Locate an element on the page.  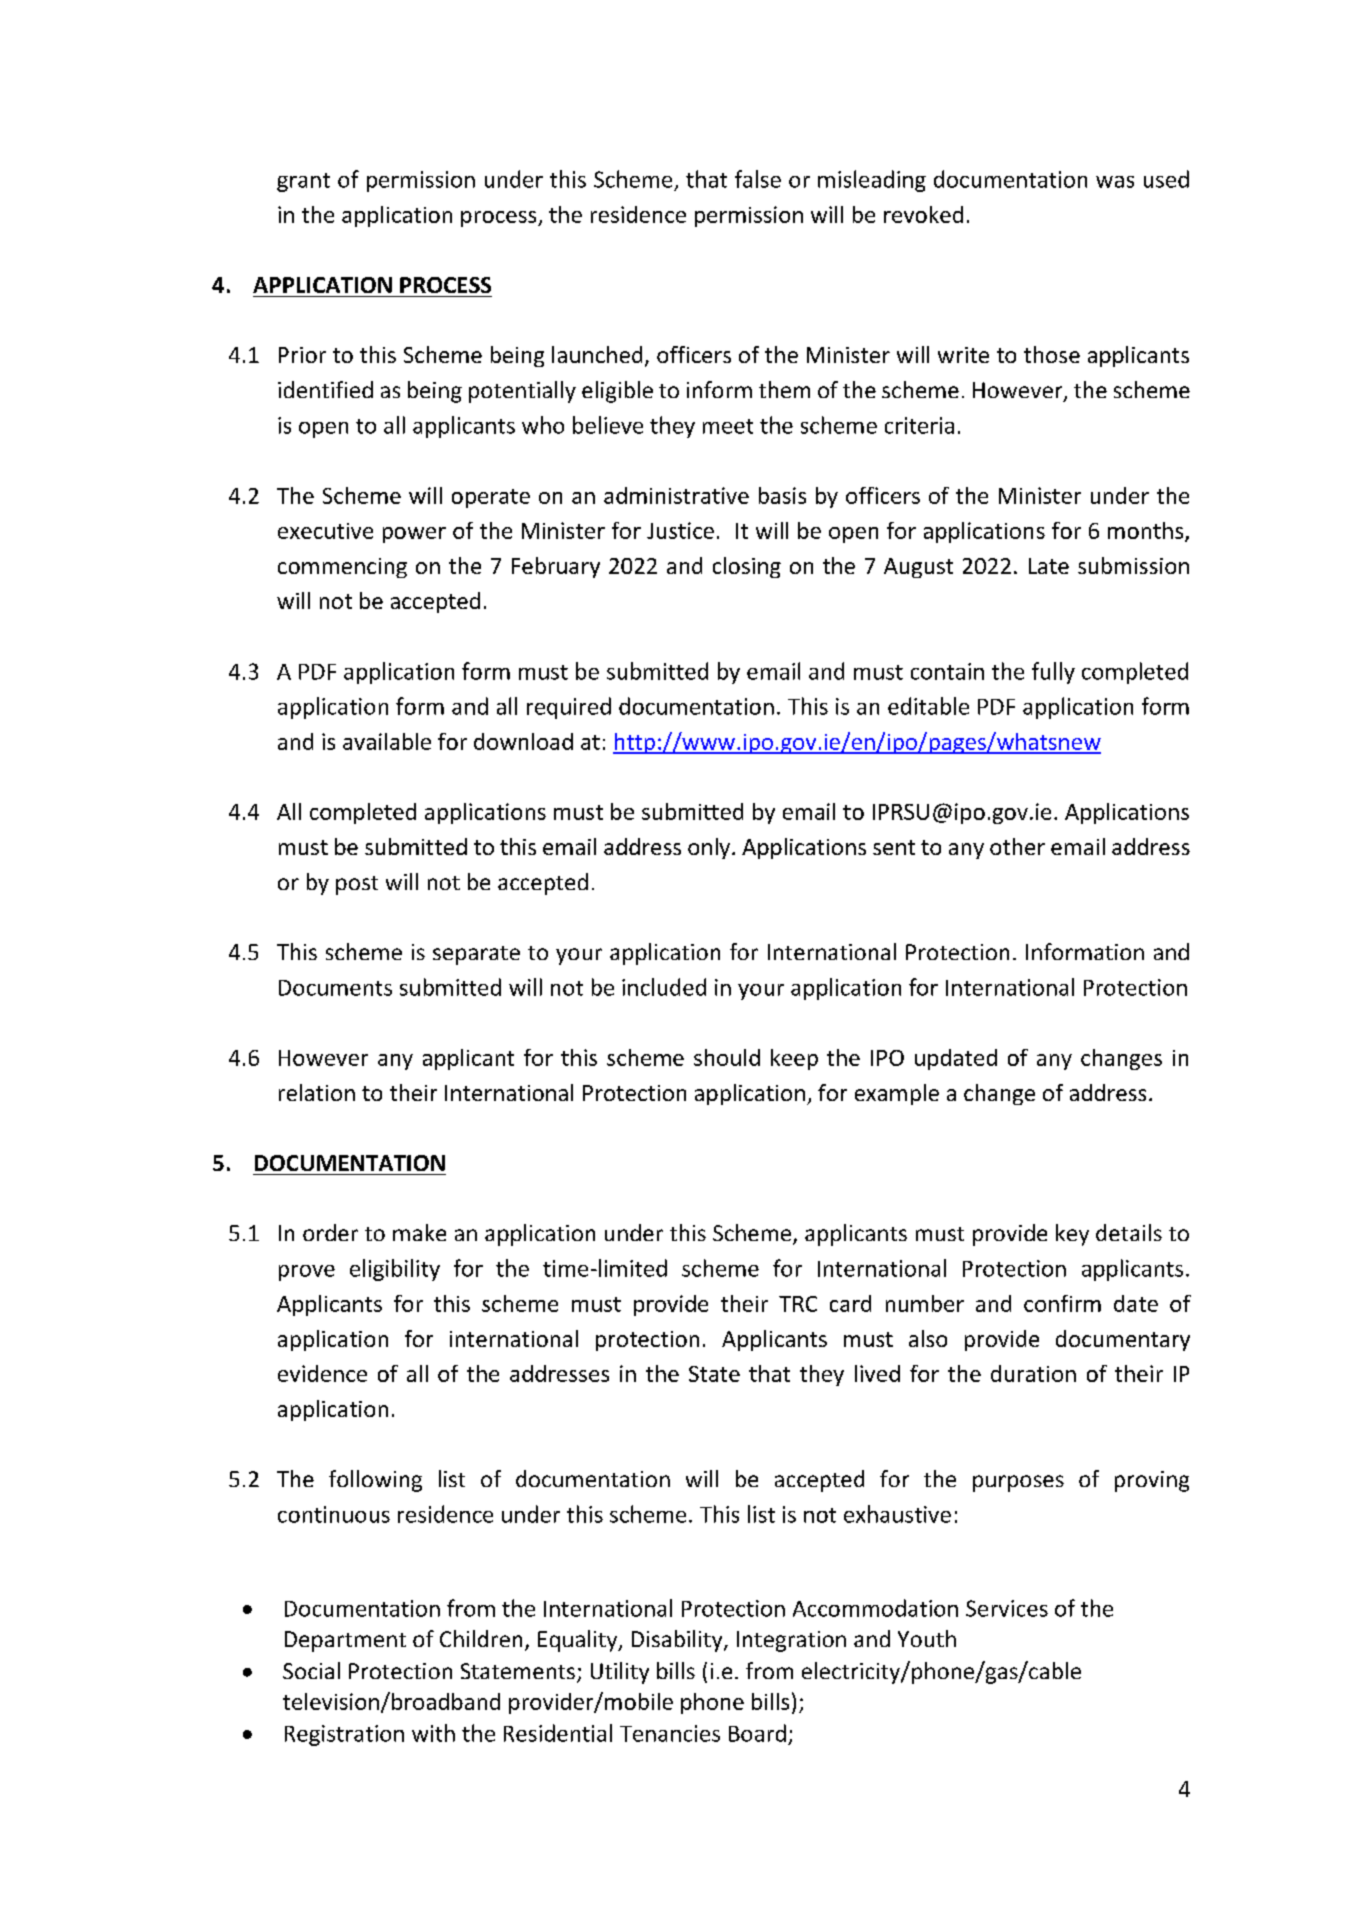
Services is located at coordinates (1007, 1608).
